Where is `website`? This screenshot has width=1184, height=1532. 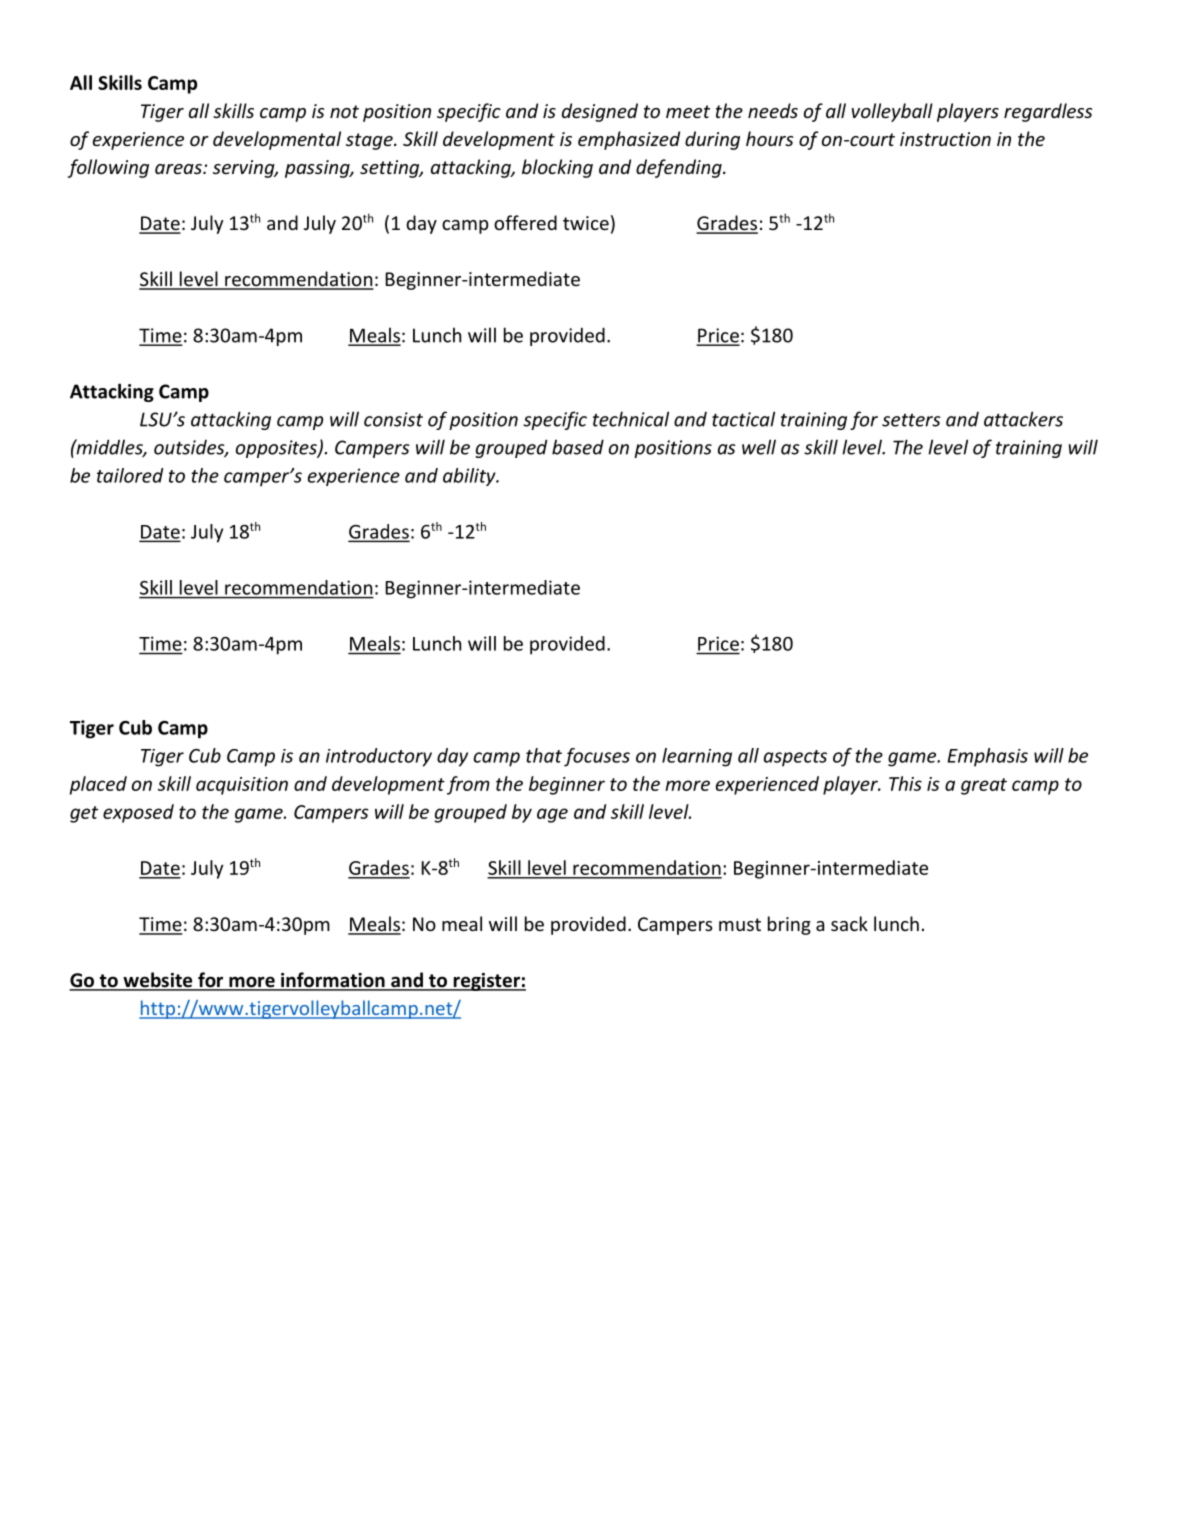
website is located at coordinates (158, 981).
